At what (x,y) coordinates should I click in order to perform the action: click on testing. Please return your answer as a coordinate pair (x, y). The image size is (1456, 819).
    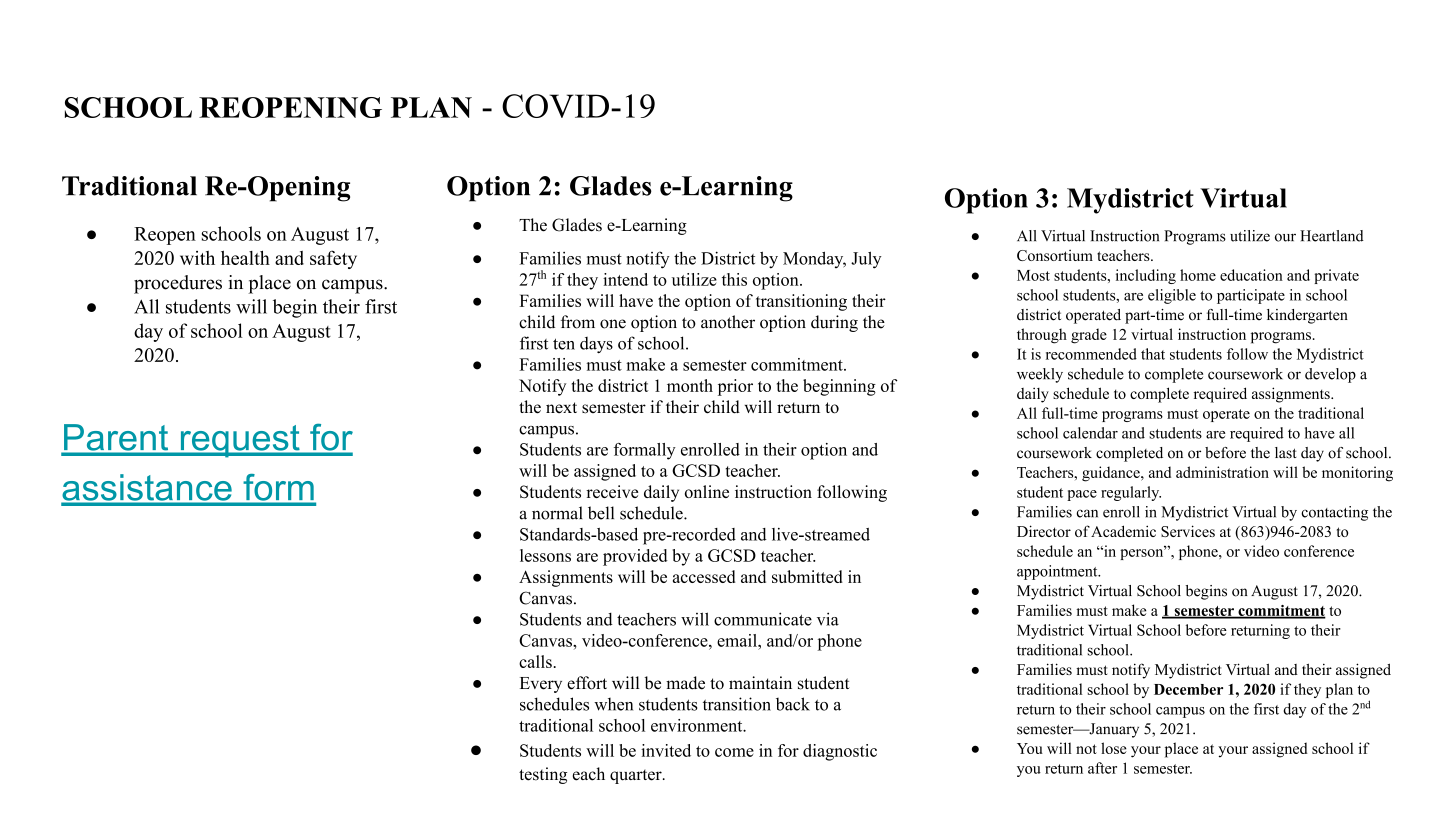
    Looking at the image, I should click on (543, 775).
